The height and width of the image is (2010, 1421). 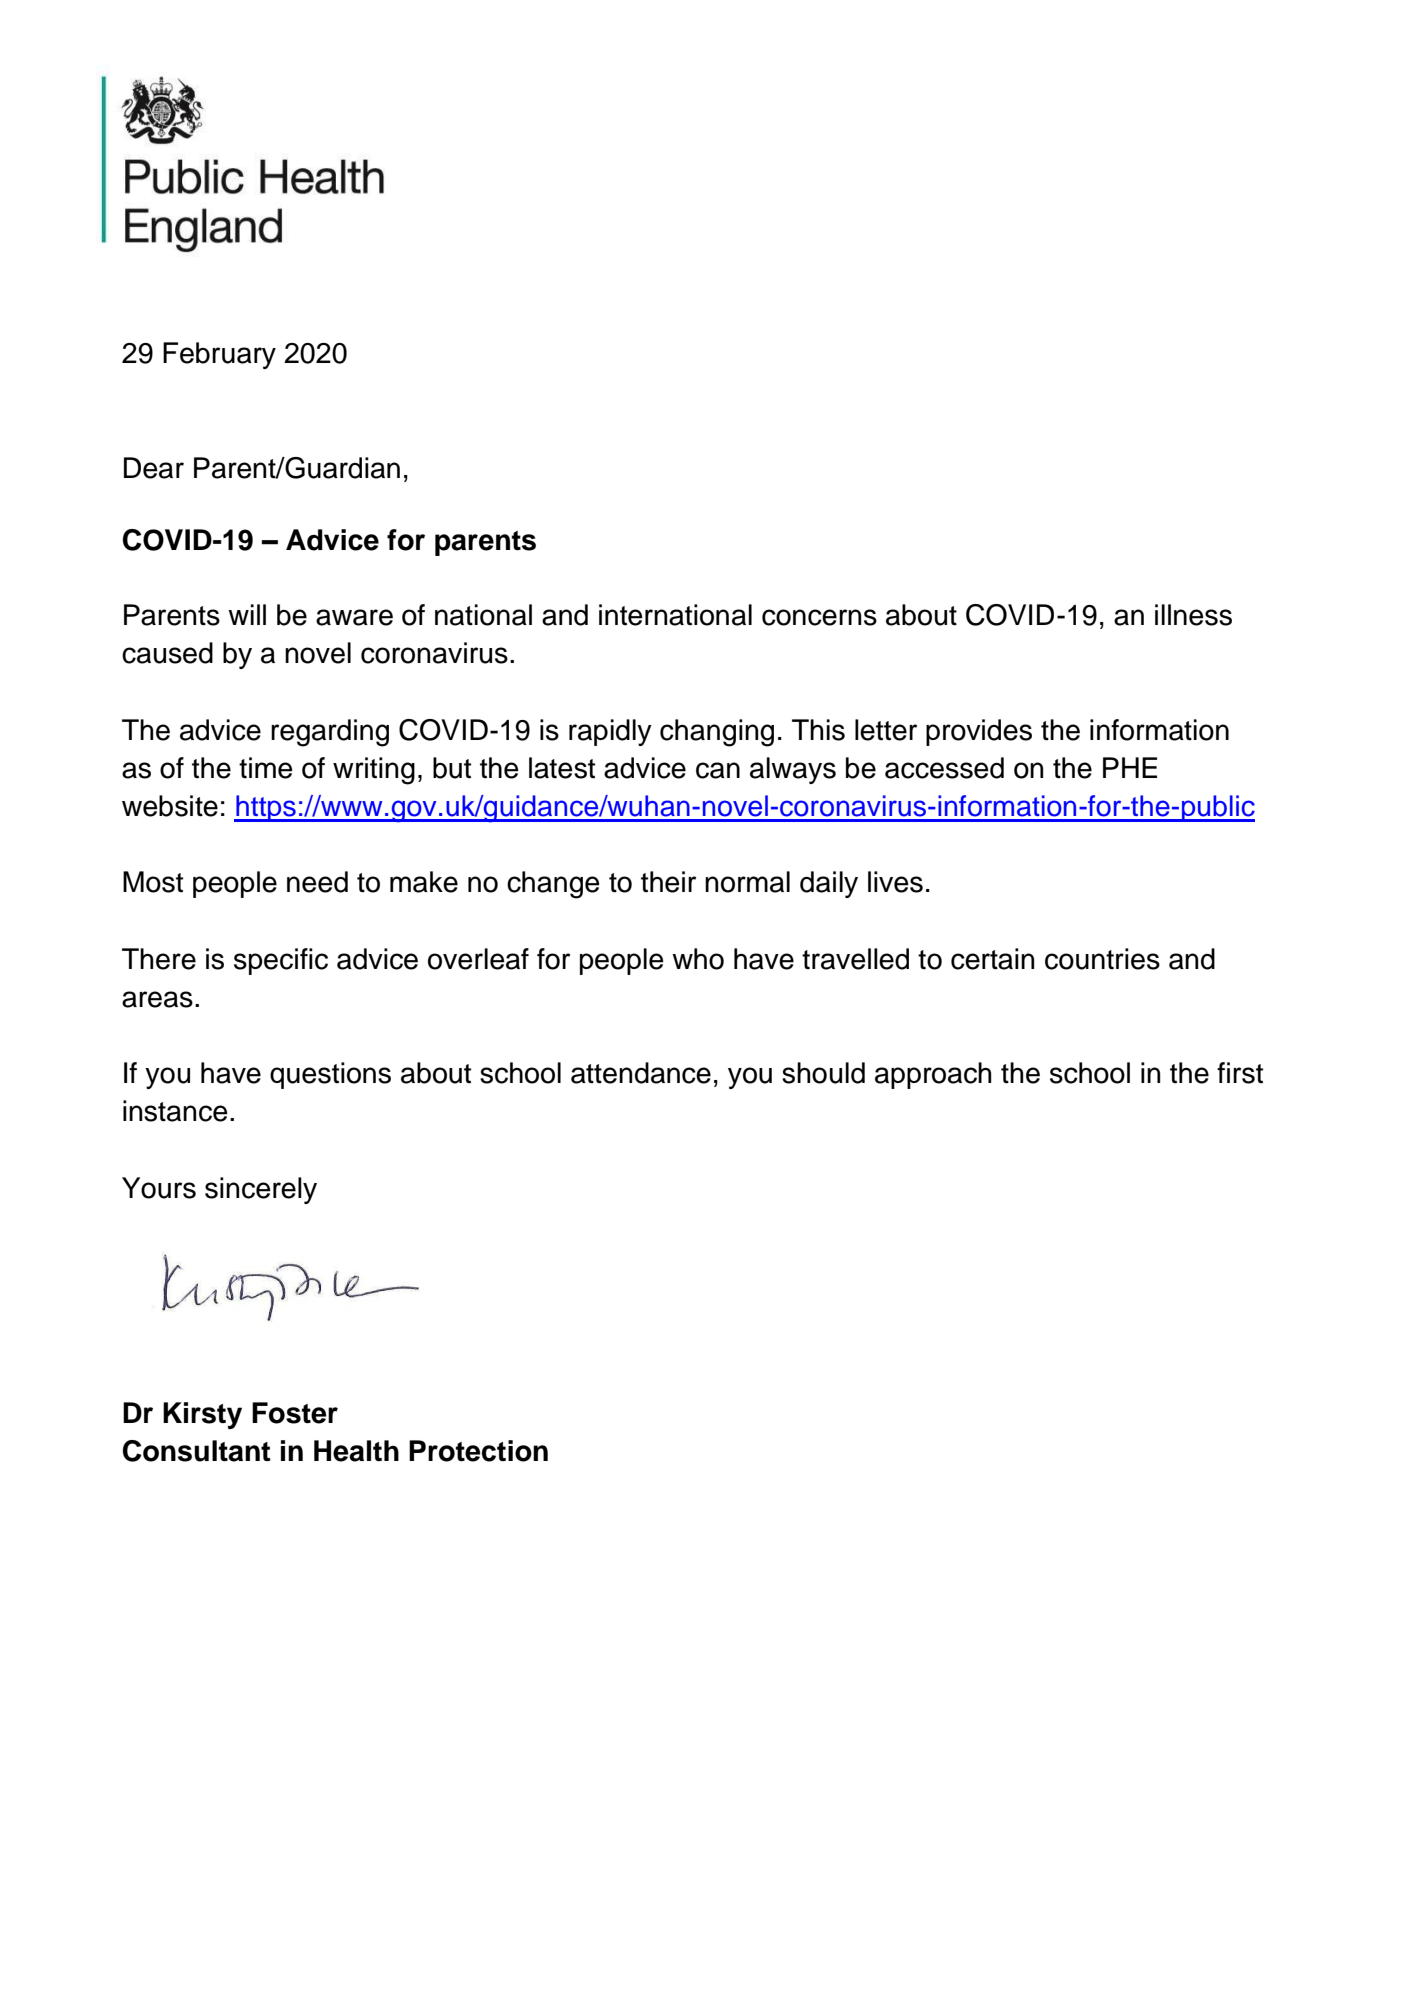 What do you see at coordinates (219, 355) in the image?
I see `February` at bounding box center [219, 355].
